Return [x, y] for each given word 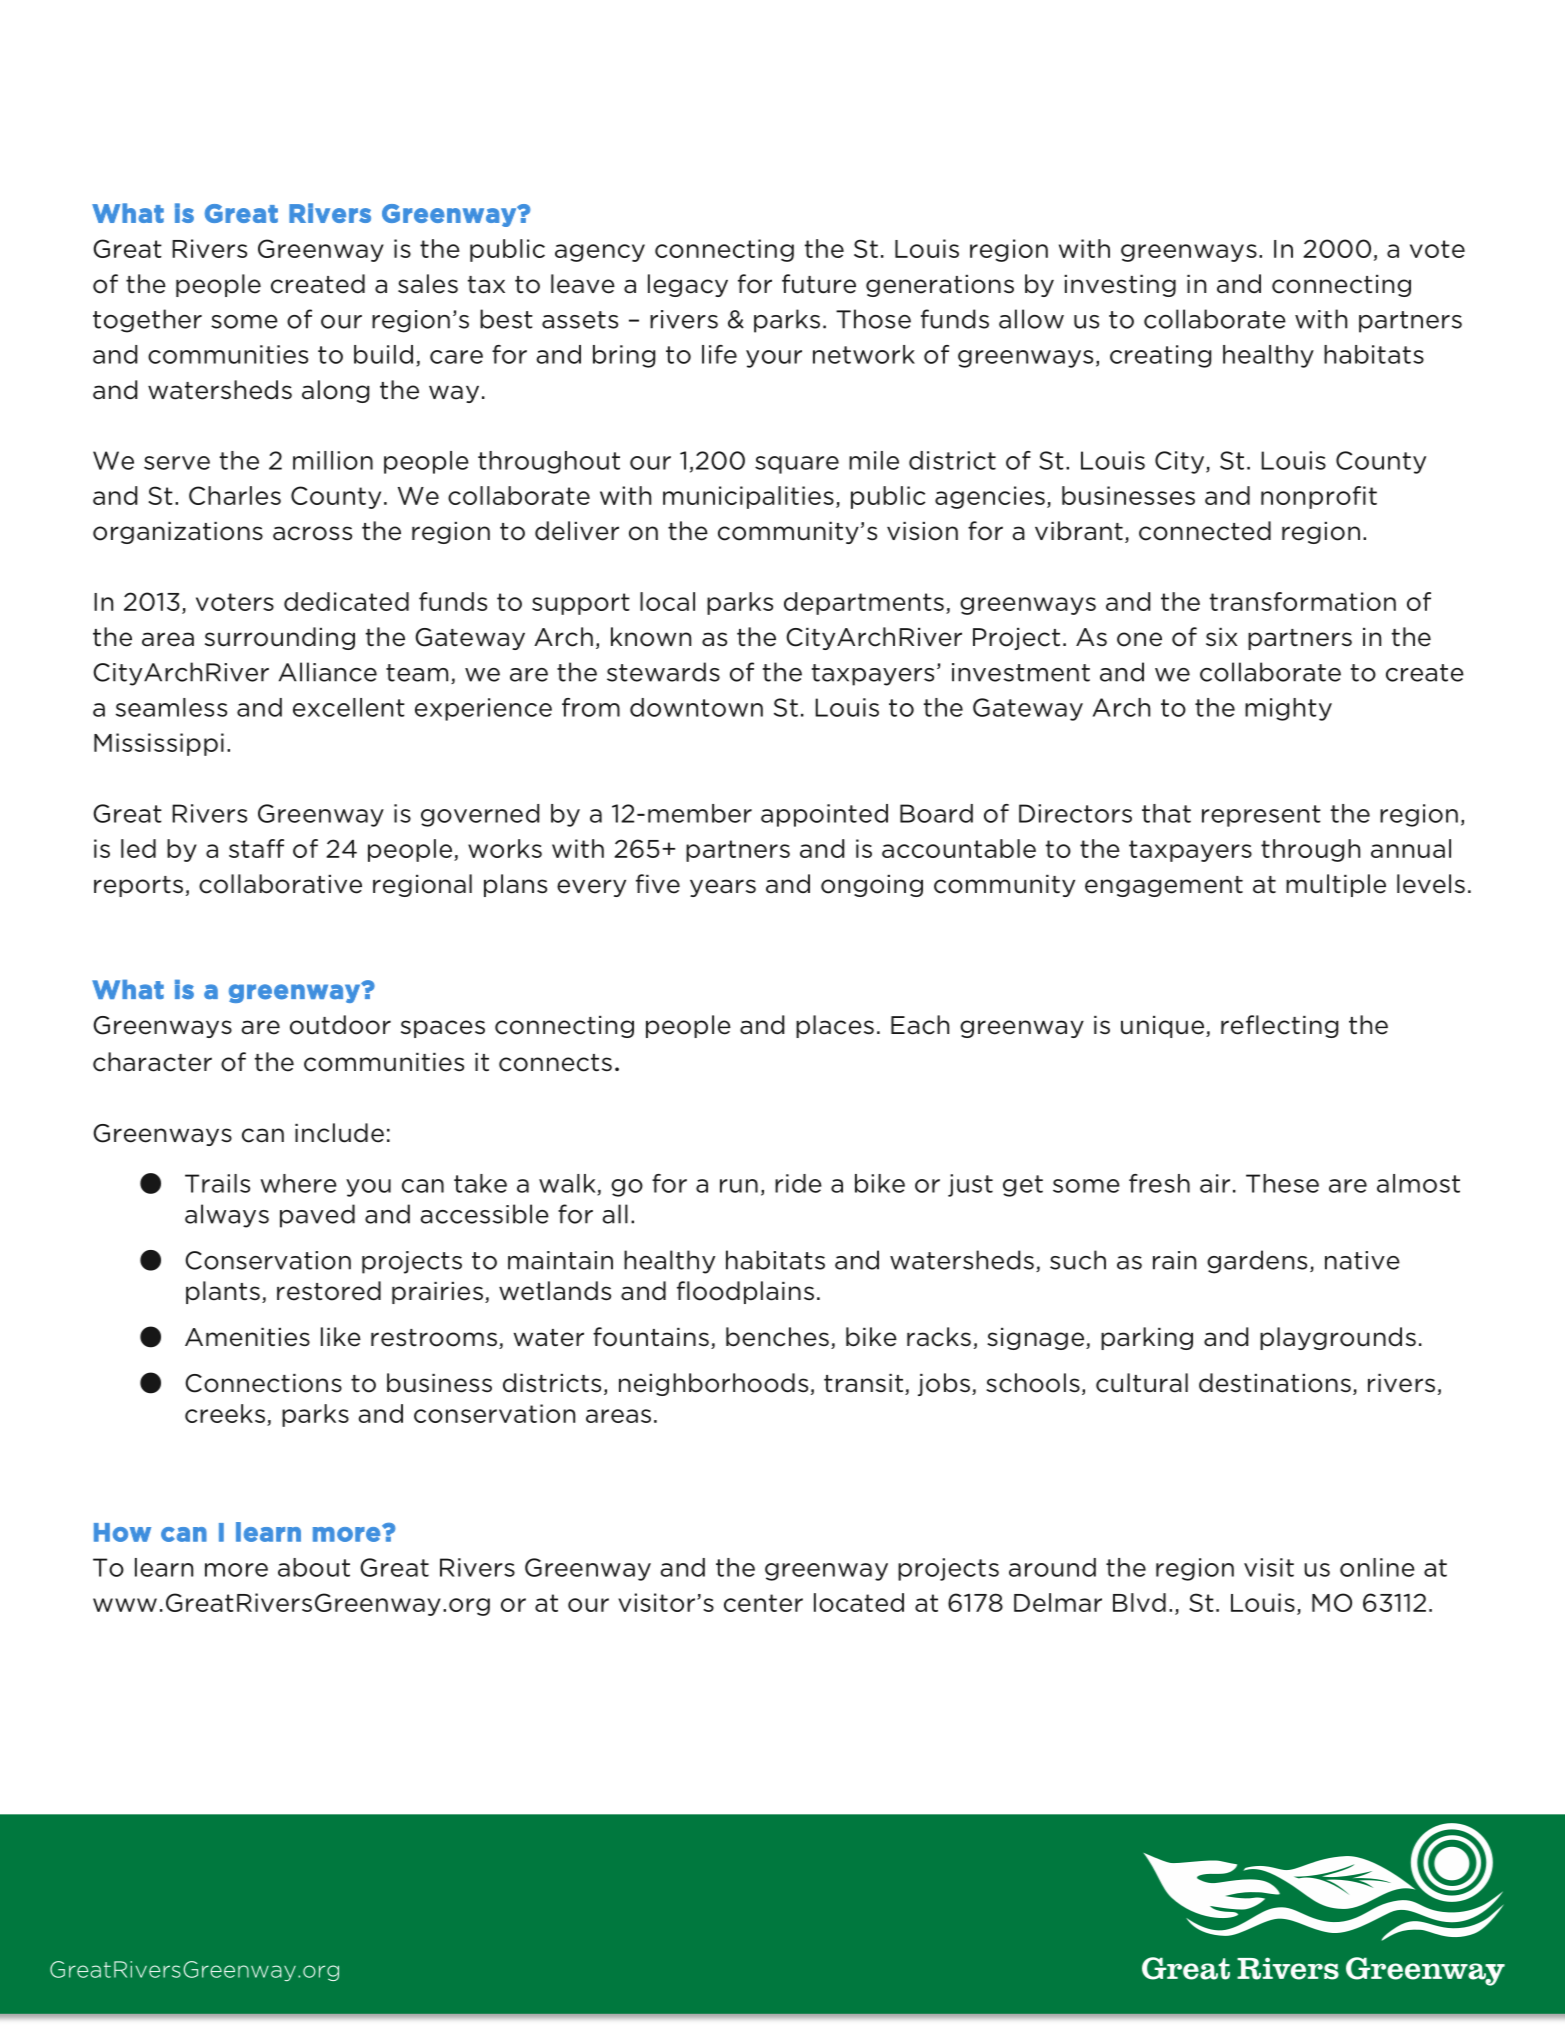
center [763, 1603]
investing [1120, 286]
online [1377, 1567]
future [819, 284]
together [147, 321]
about [314, 1567]
